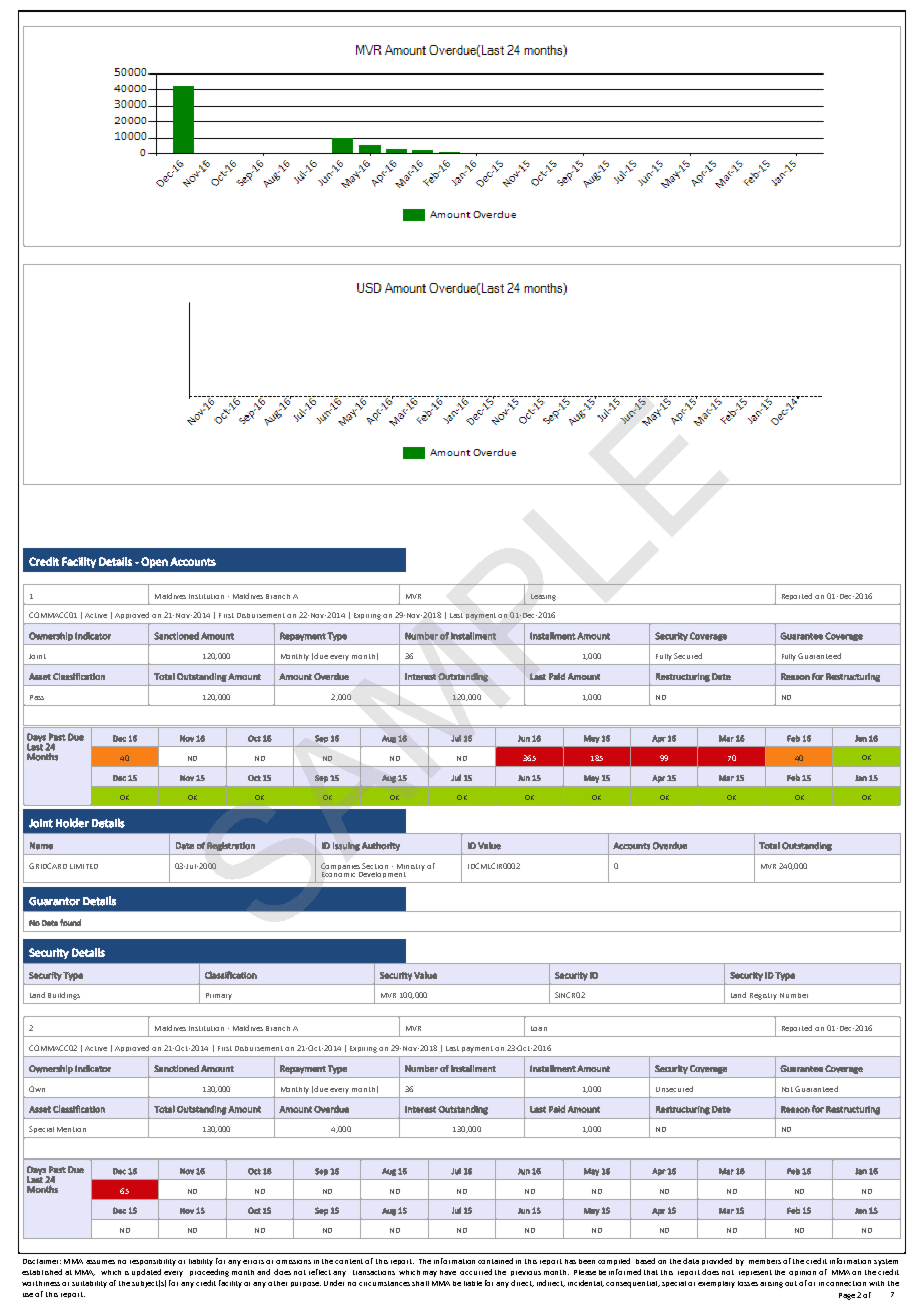  What do you see at coordinates (154, 562) in the document?
I see `Open` at bounding box center [154, 562].
